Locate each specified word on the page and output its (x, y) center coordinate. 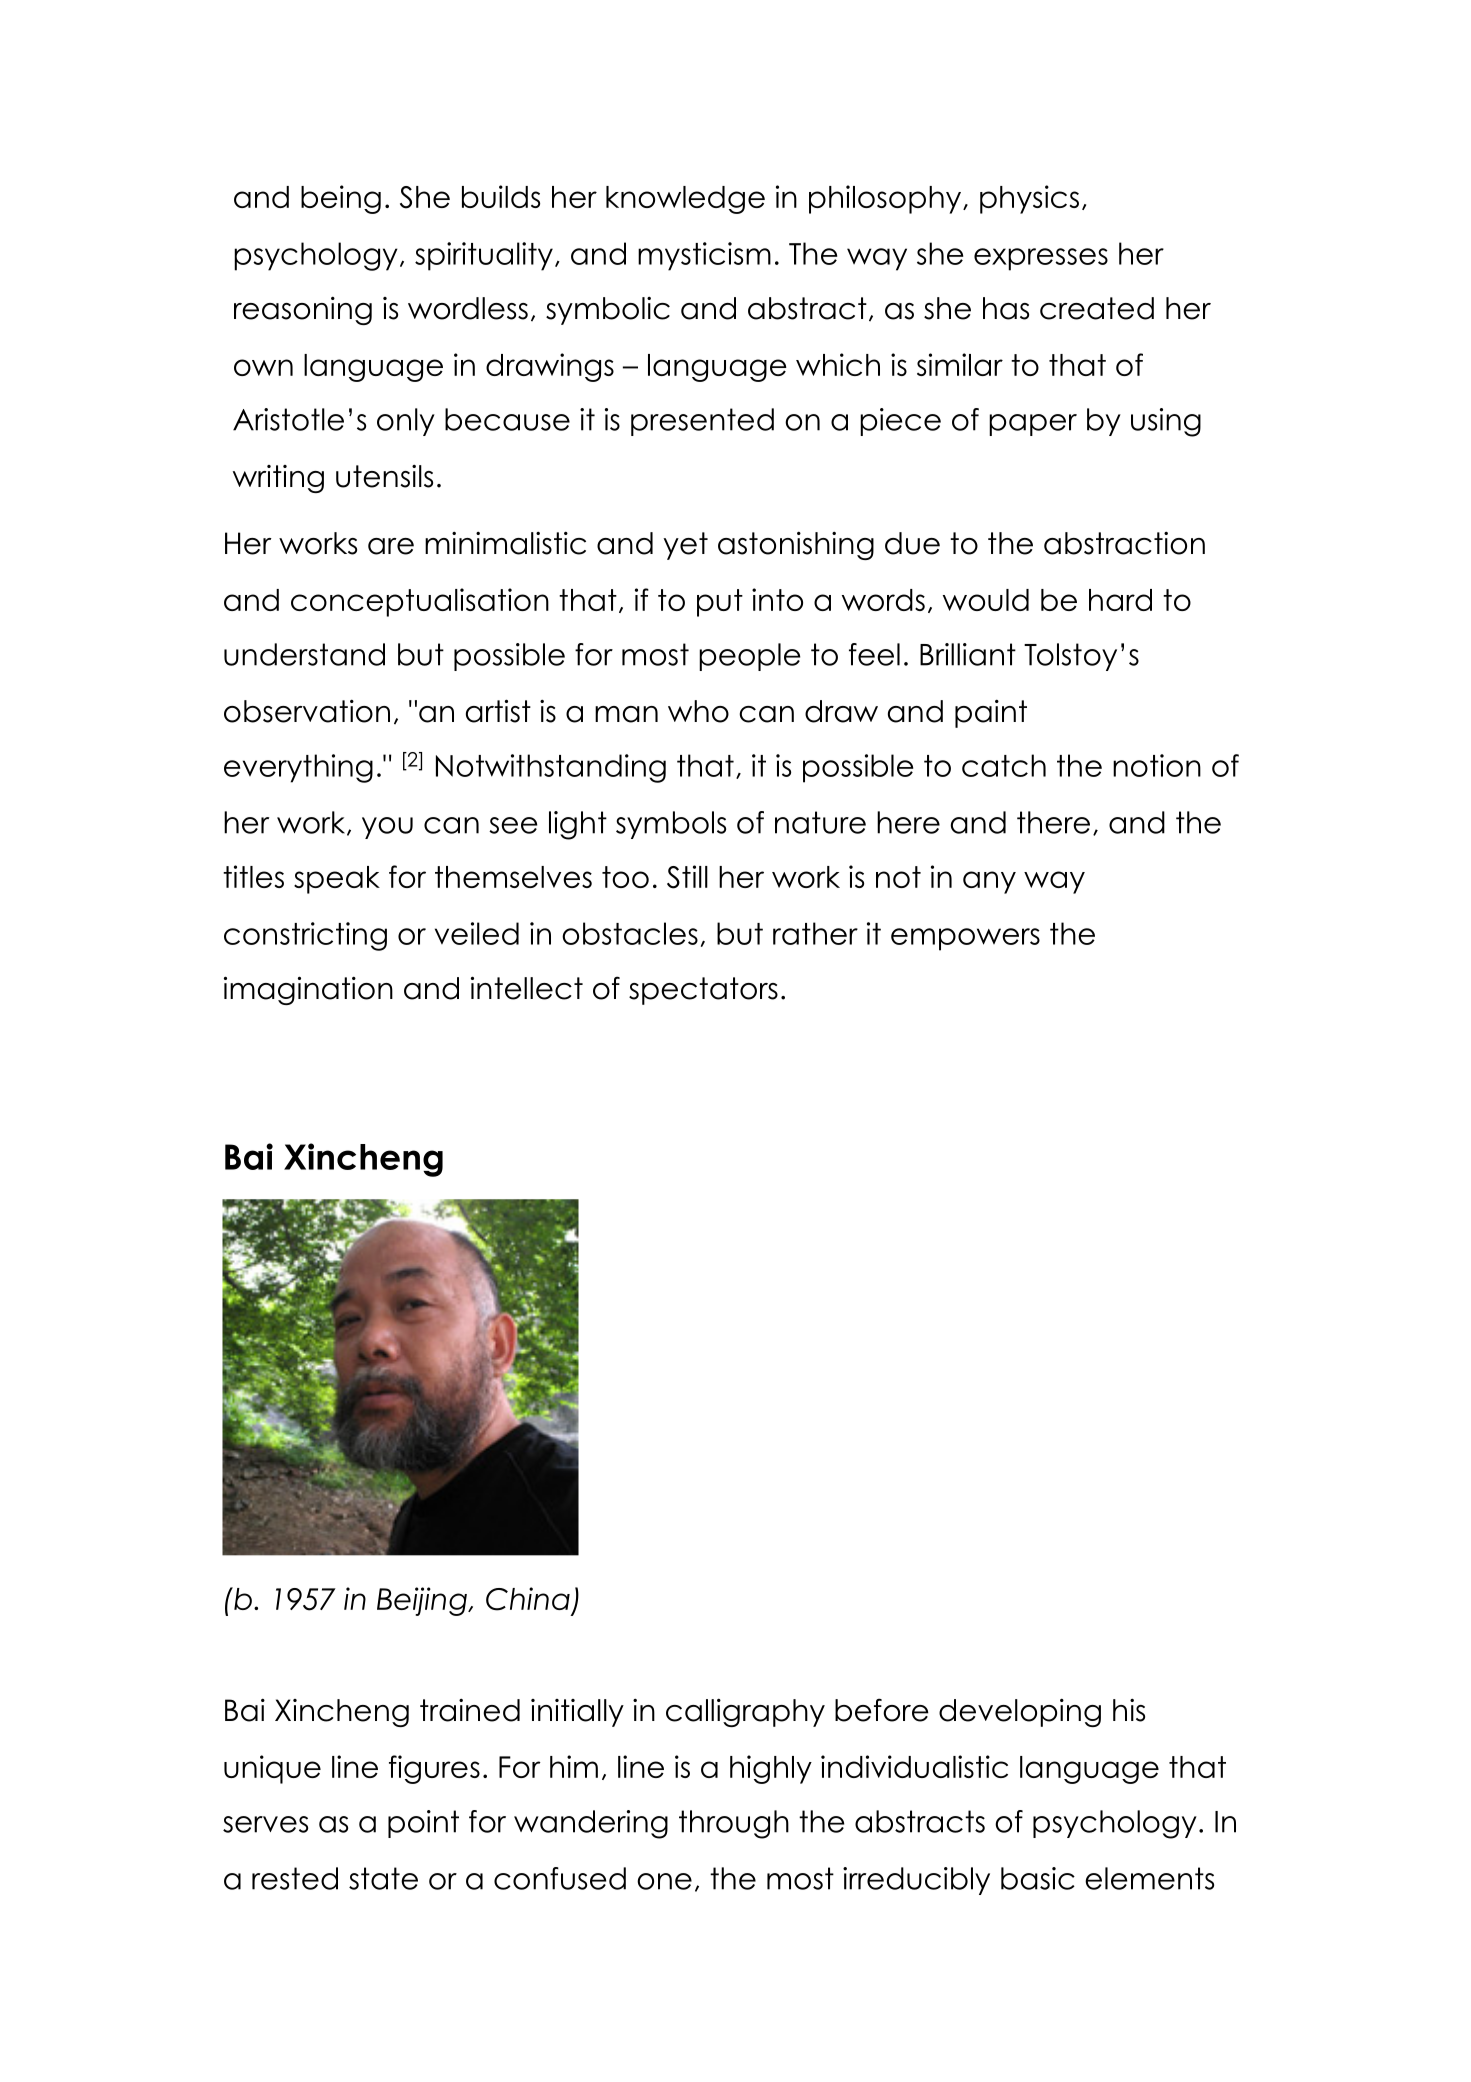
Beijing (423, 1601)
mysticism (704, 256)
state (383, 1878)
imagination (308, 990)
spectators (703, 991)
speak (337, 880)
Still (687, 877)
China (528, 1599)
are (391, 546)
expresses (1041, 259)
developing (1020, 1713)
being (341, 199)
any (989, 882)
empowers (965, 939)
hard (1120, 600)
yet (685, 546)
